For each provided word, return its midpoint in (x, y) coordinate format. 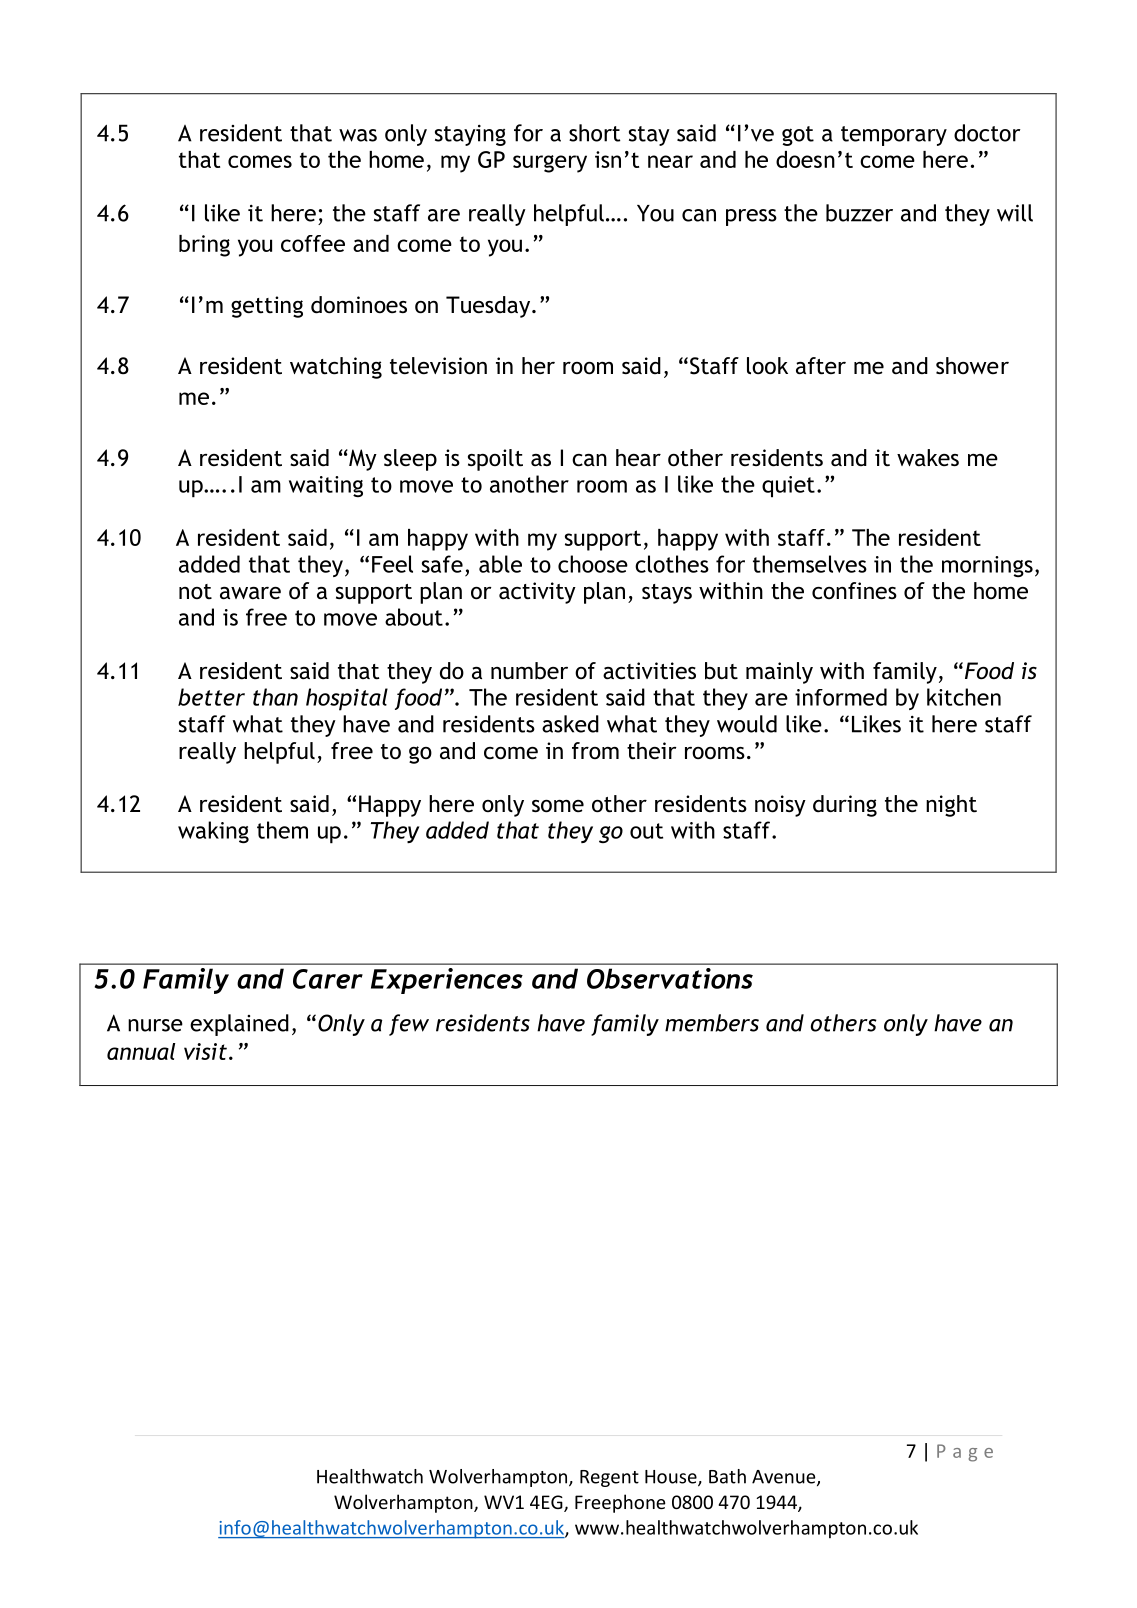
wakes (928, 458)
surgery (550, 164)
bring (204, 246)
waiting (326, 486)
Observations (670, 978)
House (672, 1478)
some (558, 806)
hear (638, 458)
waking (213, 832)
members (712, 1023)
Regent (609, 1478)
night (951, 806)
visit (205, 1051)
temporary (894, 136)
